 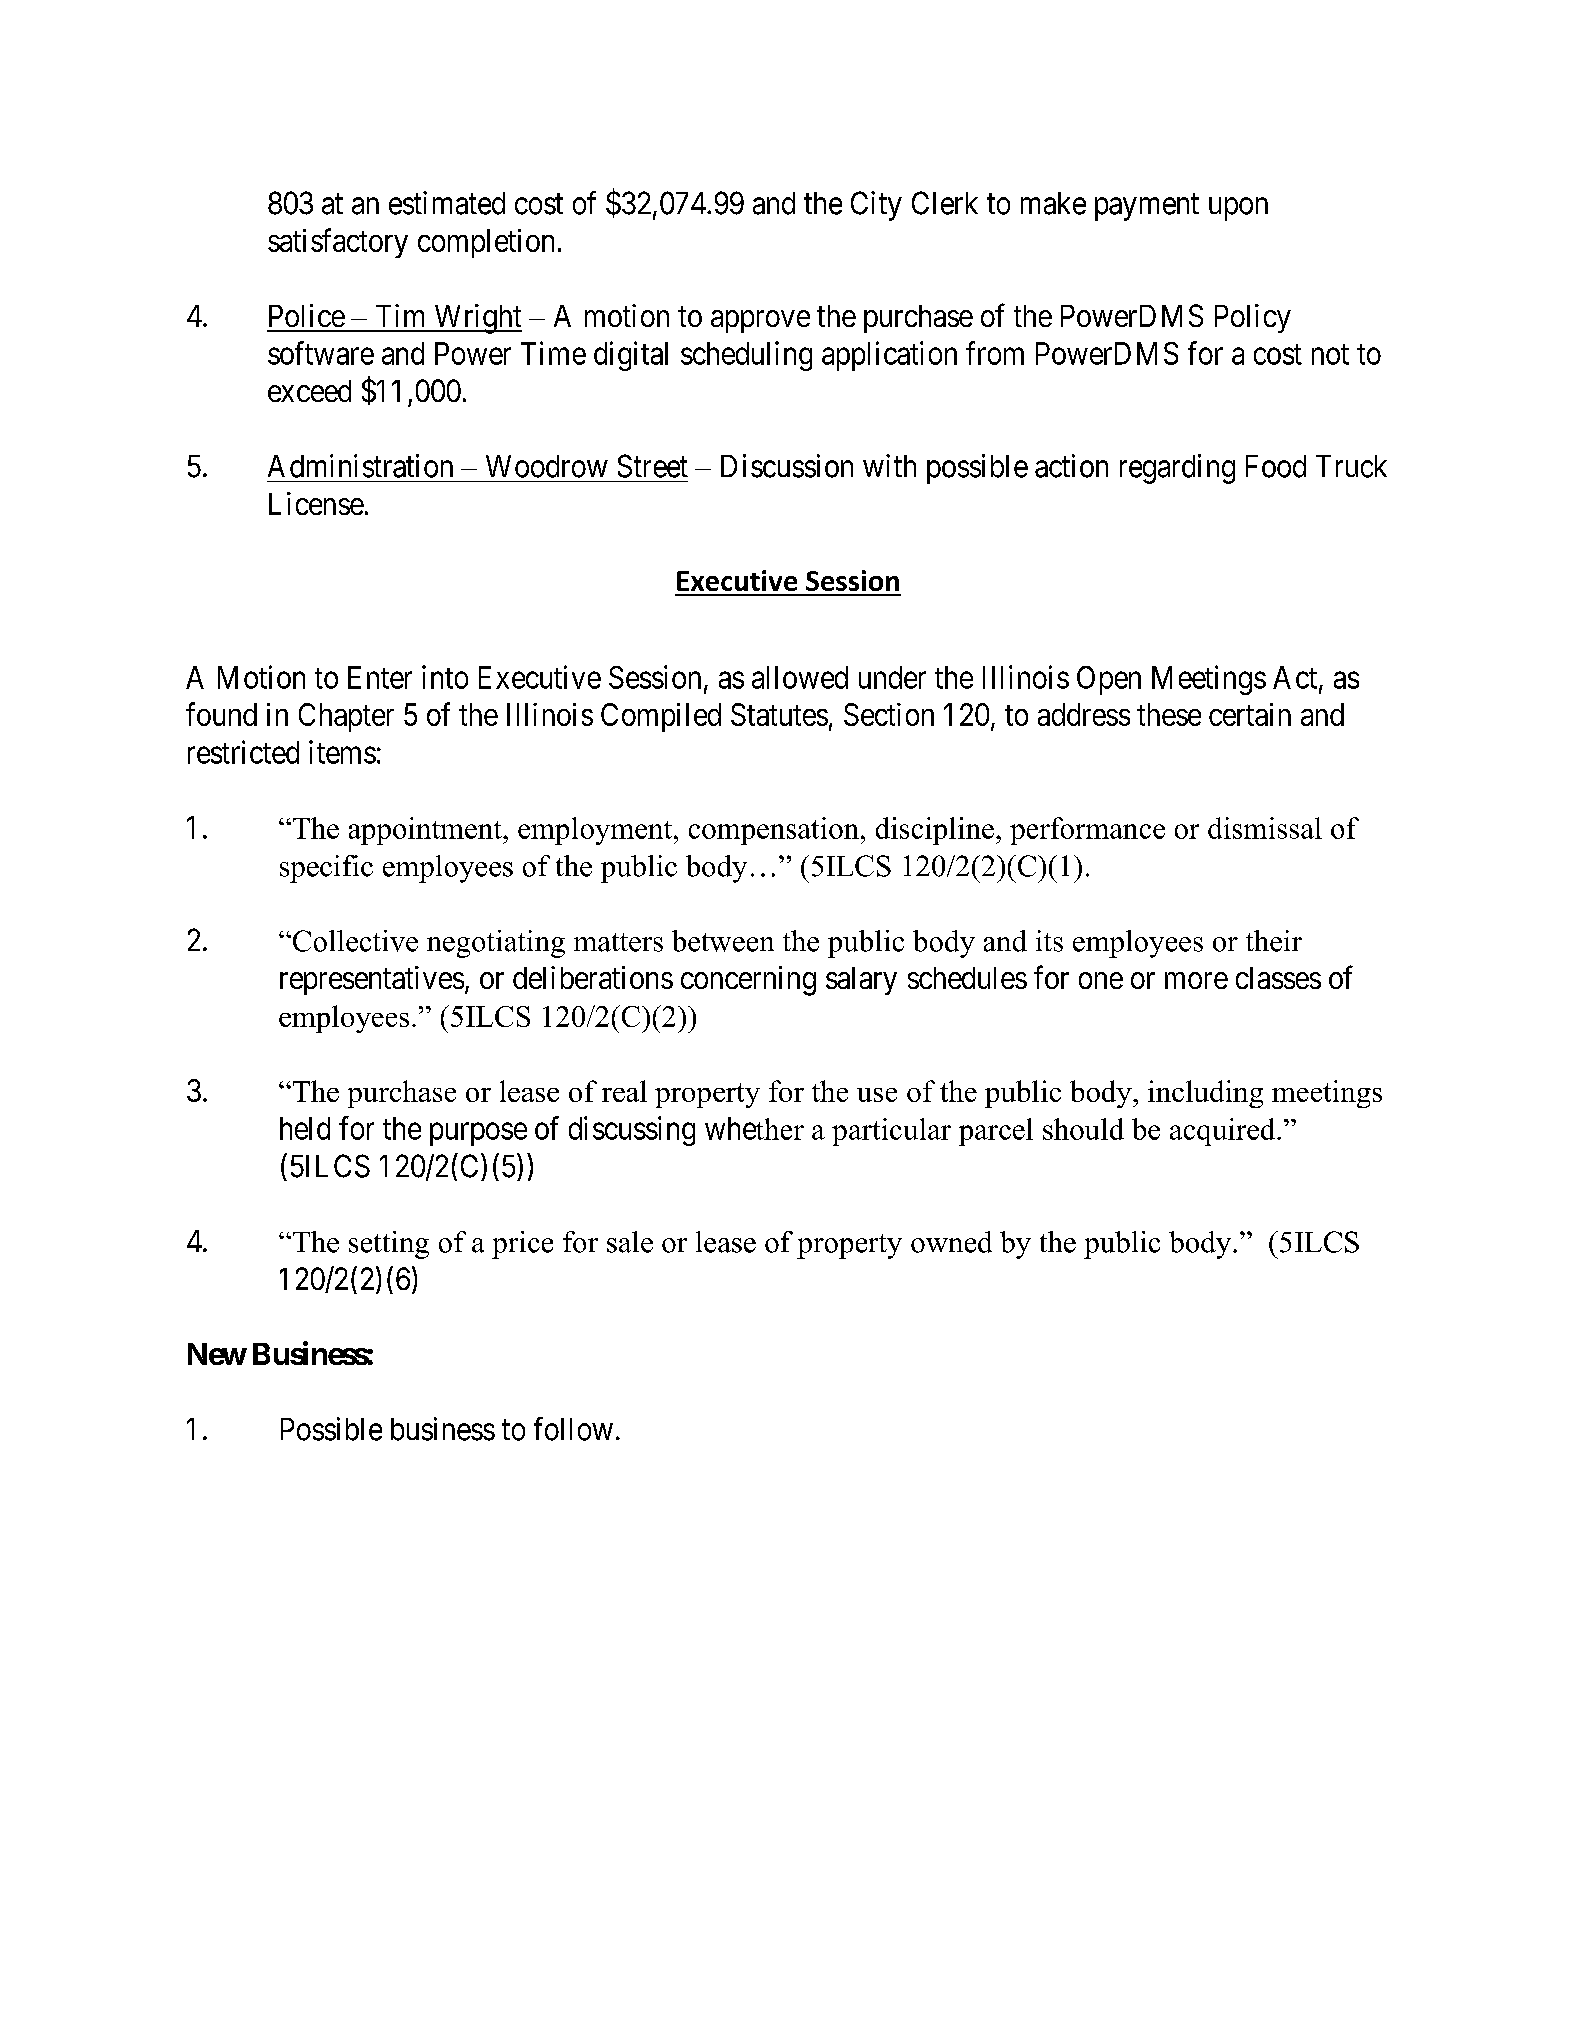 What do you see at coordinates (630, 1242) in the document?
I see `sale` at bounding box center [630, 1242].
